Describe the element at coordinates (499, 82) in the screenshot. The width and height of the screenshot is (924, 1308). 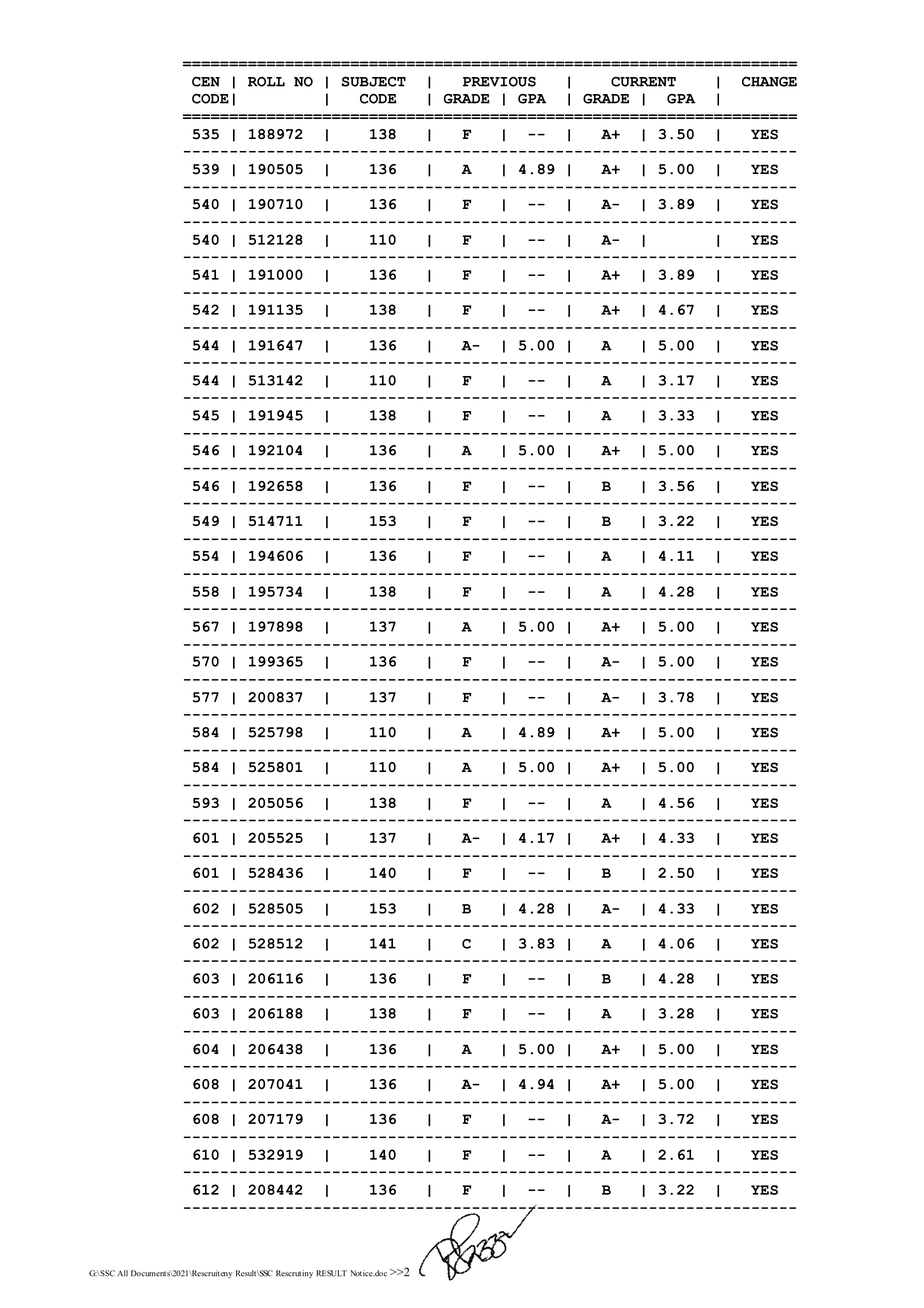
I see `PREVIOUS` at that location.
